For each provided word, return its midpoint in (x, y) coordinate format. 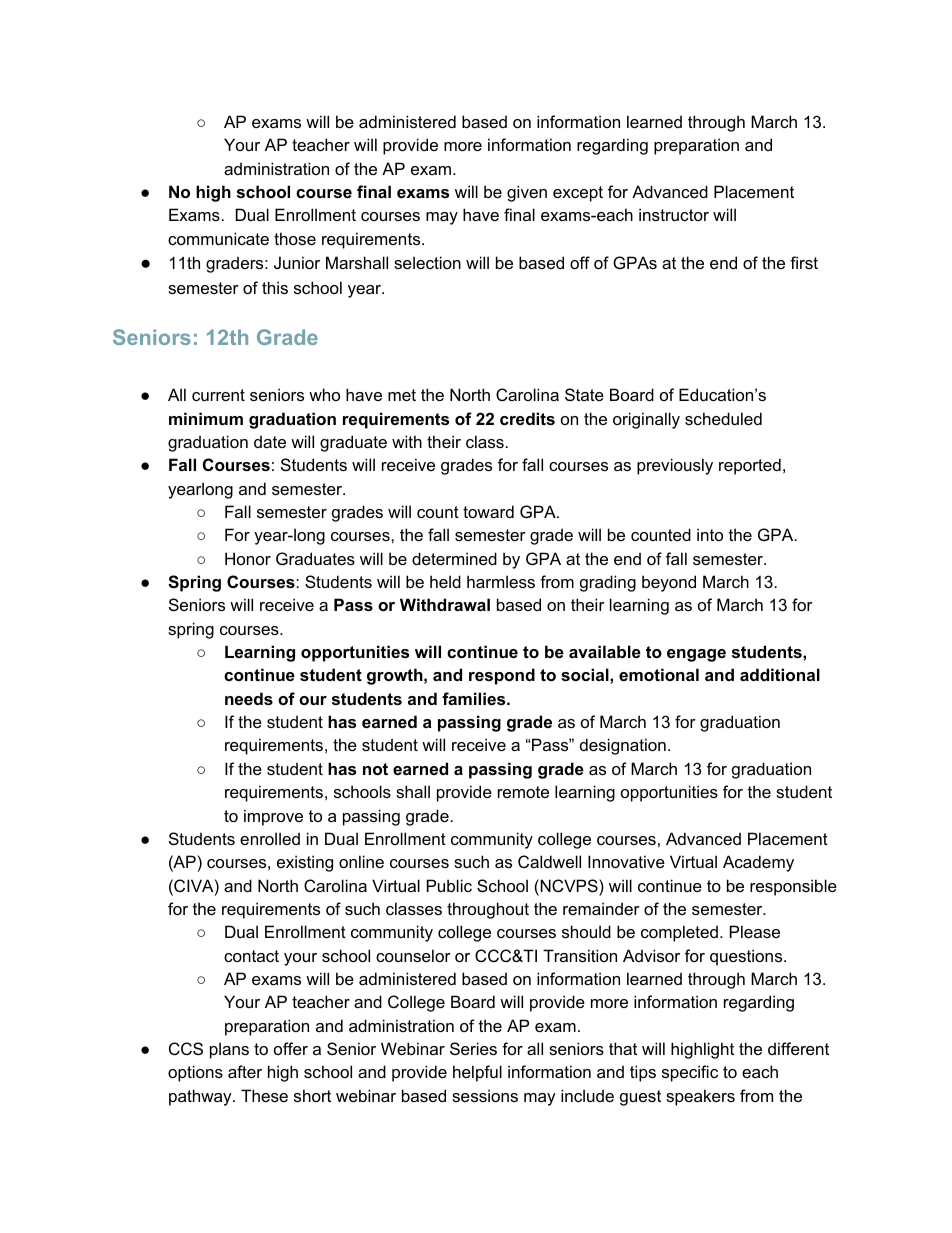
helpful (477, 1073)
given (527, 193)
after (245, 1071)
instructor (674, 214)
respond (502, 676)
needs (249, 698)
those (295, 238)
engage (696, 655)
